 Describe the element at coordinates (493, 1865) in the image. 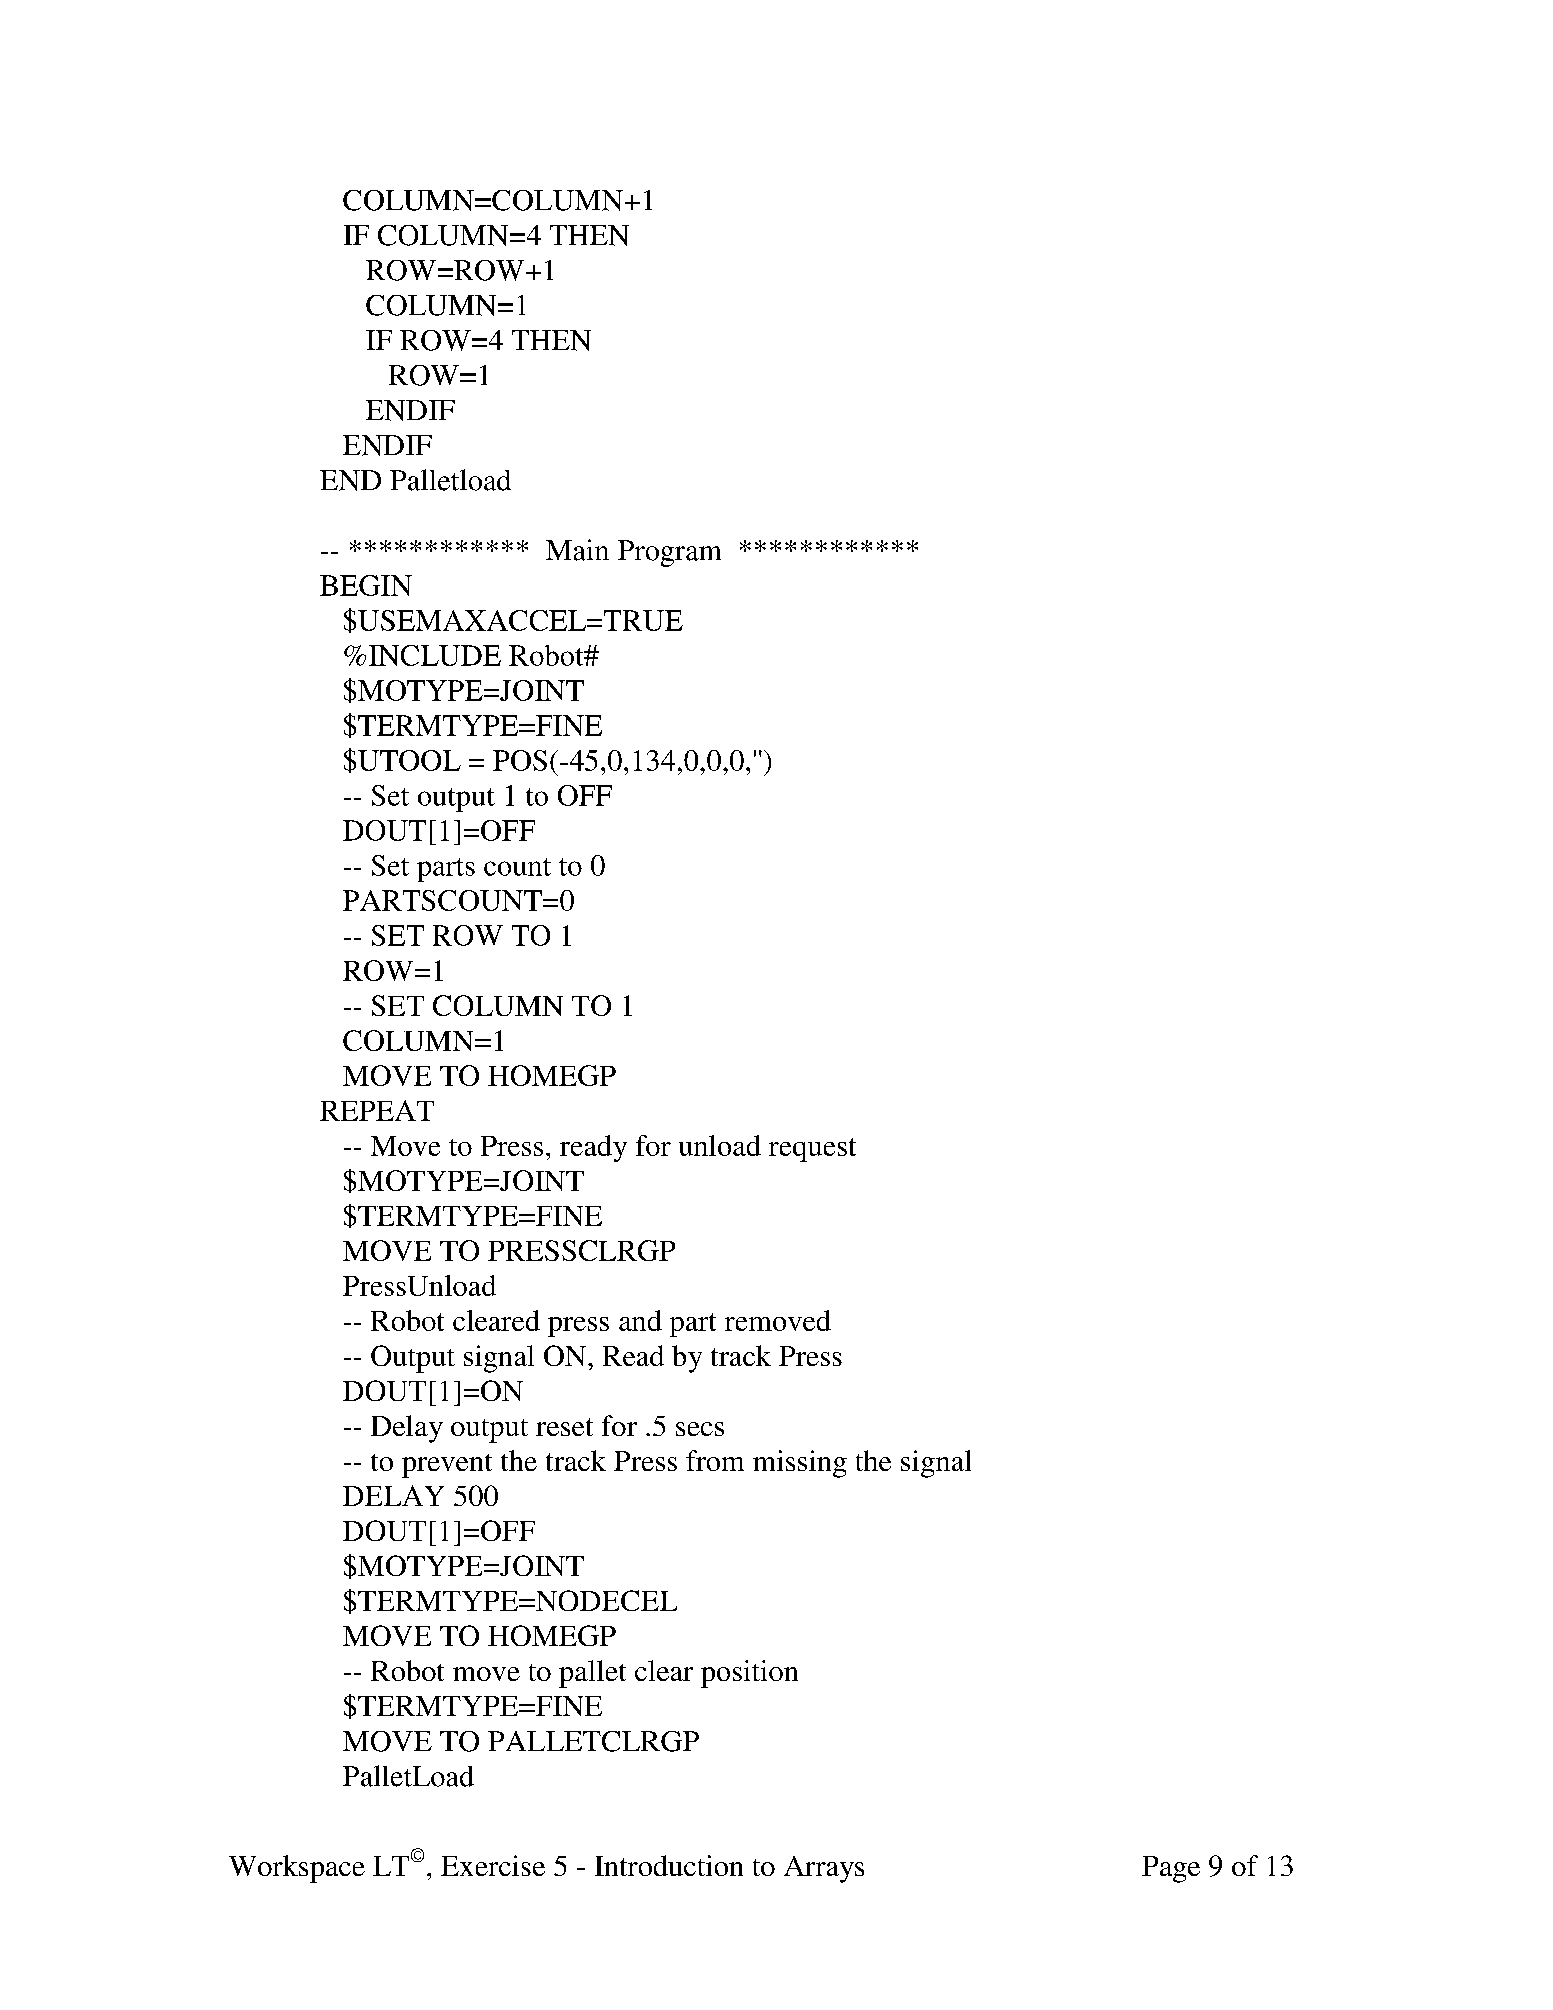

I see `Exercise` at that location.
